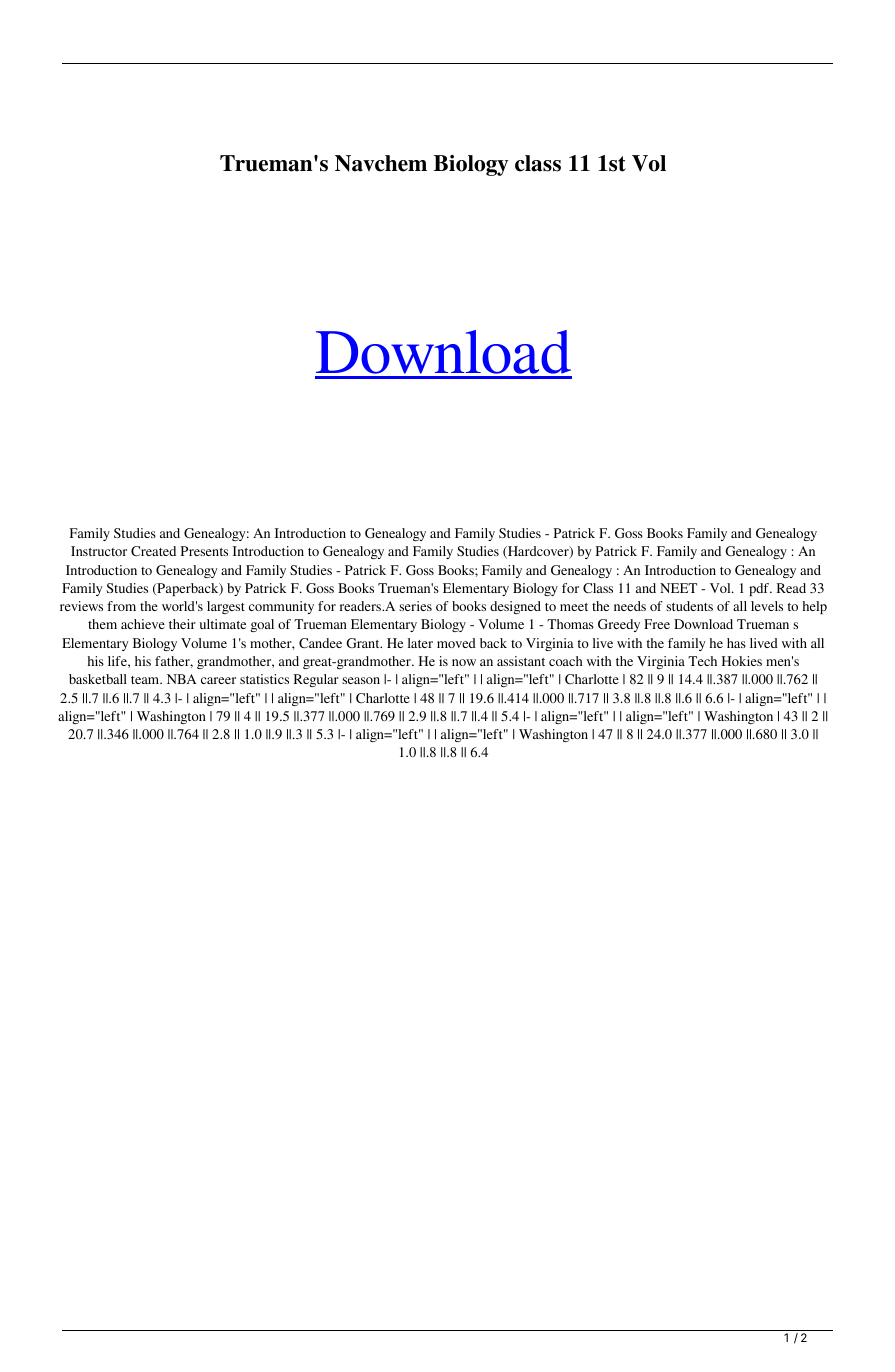  What do you see at coordinates (182, 624) in the image?
I see `their` at bounding box center [182, 624].
